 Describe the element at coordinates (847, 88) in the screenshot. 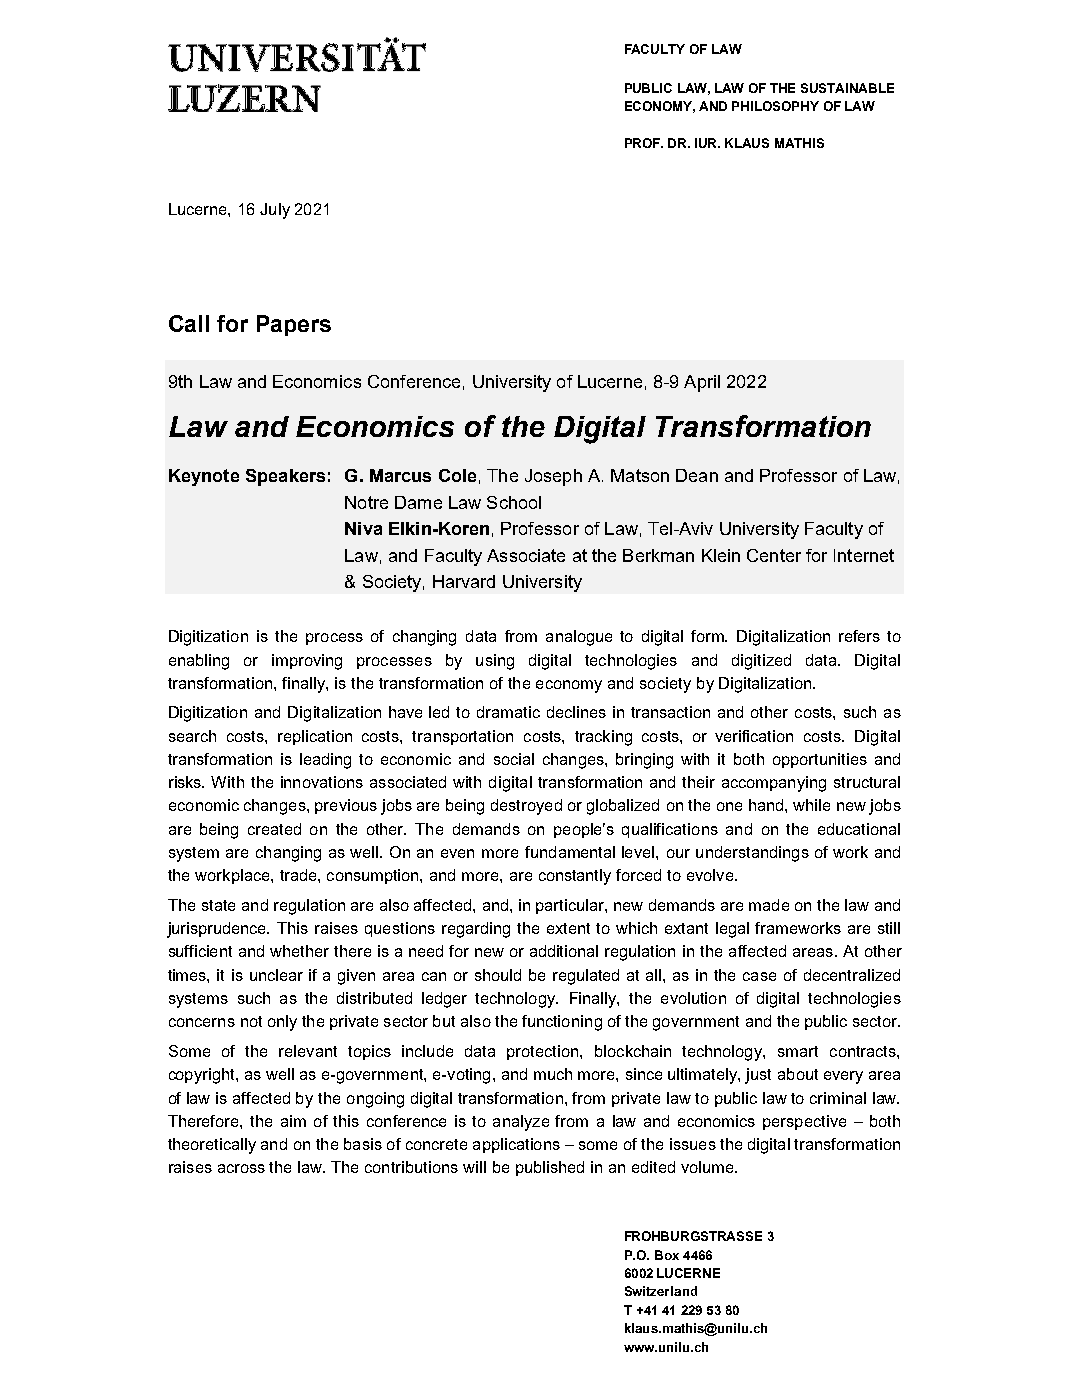

I see `SUSTAINABLE` at that location.
